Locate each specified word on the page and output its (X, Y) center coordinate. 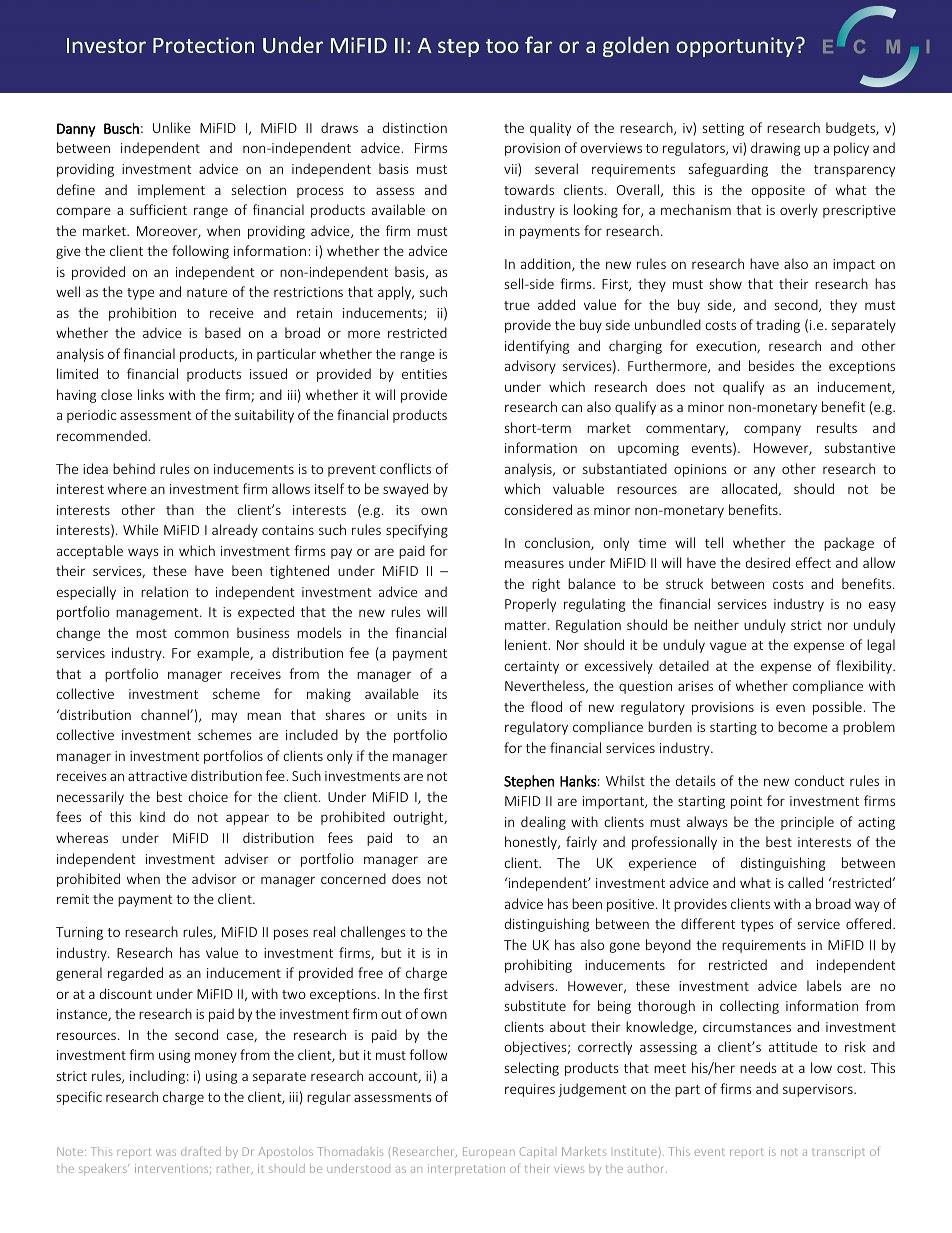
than (180, 509)
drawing (775, 149)
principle (807, 823)
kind (152, 816)
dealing (543, 823)
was (166, 1152)
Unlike (172, 127)
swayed (405, 490)
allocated (750, 489)
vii (511, 170)
